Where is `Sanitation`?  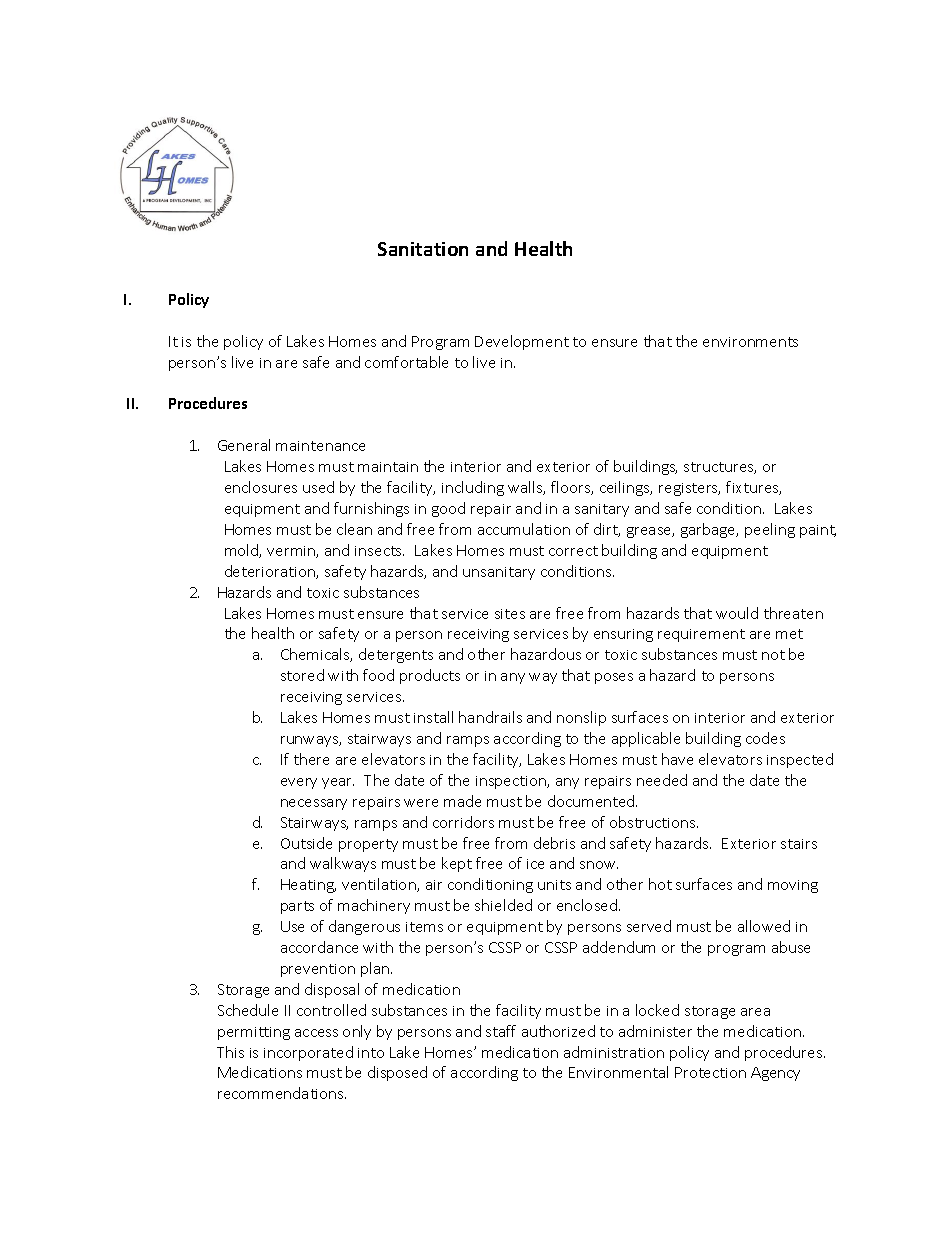 Sanitation is located at coordinates (423, 249).
